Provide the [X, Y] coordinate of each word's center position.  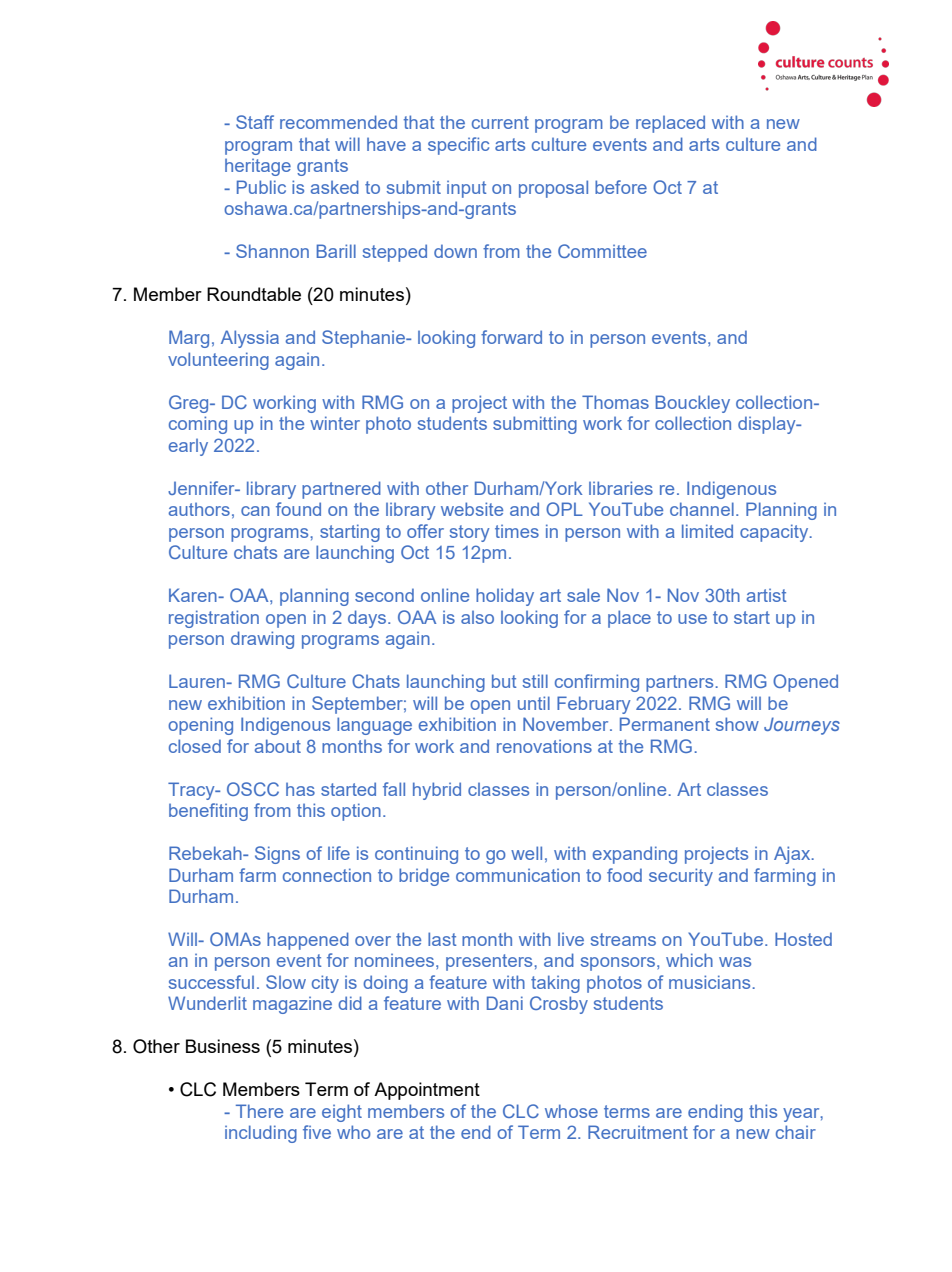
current [500, 122]
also [477, 617]
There [259, 1111]
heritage [258, 167]
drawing [262, 640]
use [692, 619]
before [621, 187]
